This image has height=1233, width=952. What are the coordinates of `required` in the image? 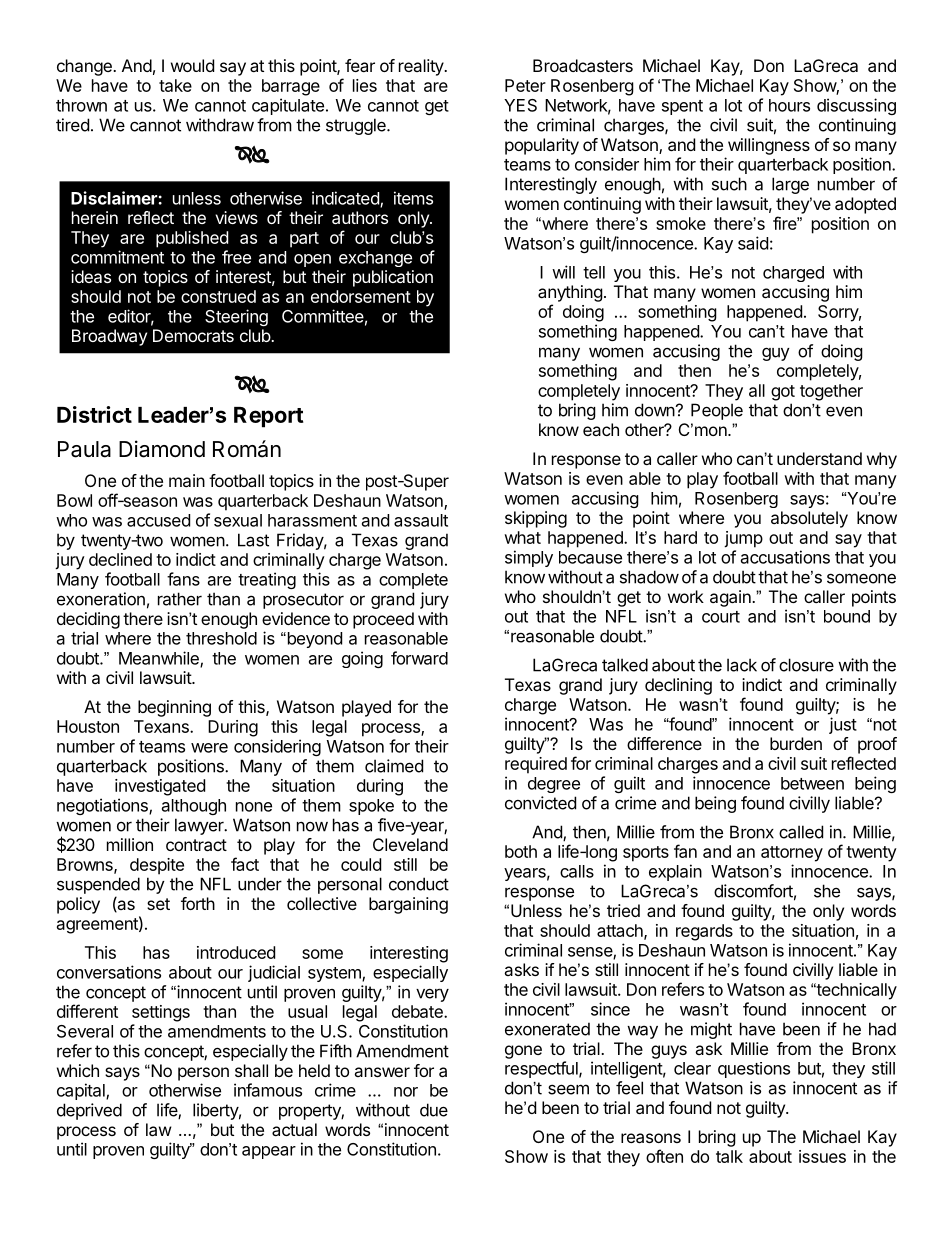 It's located at (536, 765).
